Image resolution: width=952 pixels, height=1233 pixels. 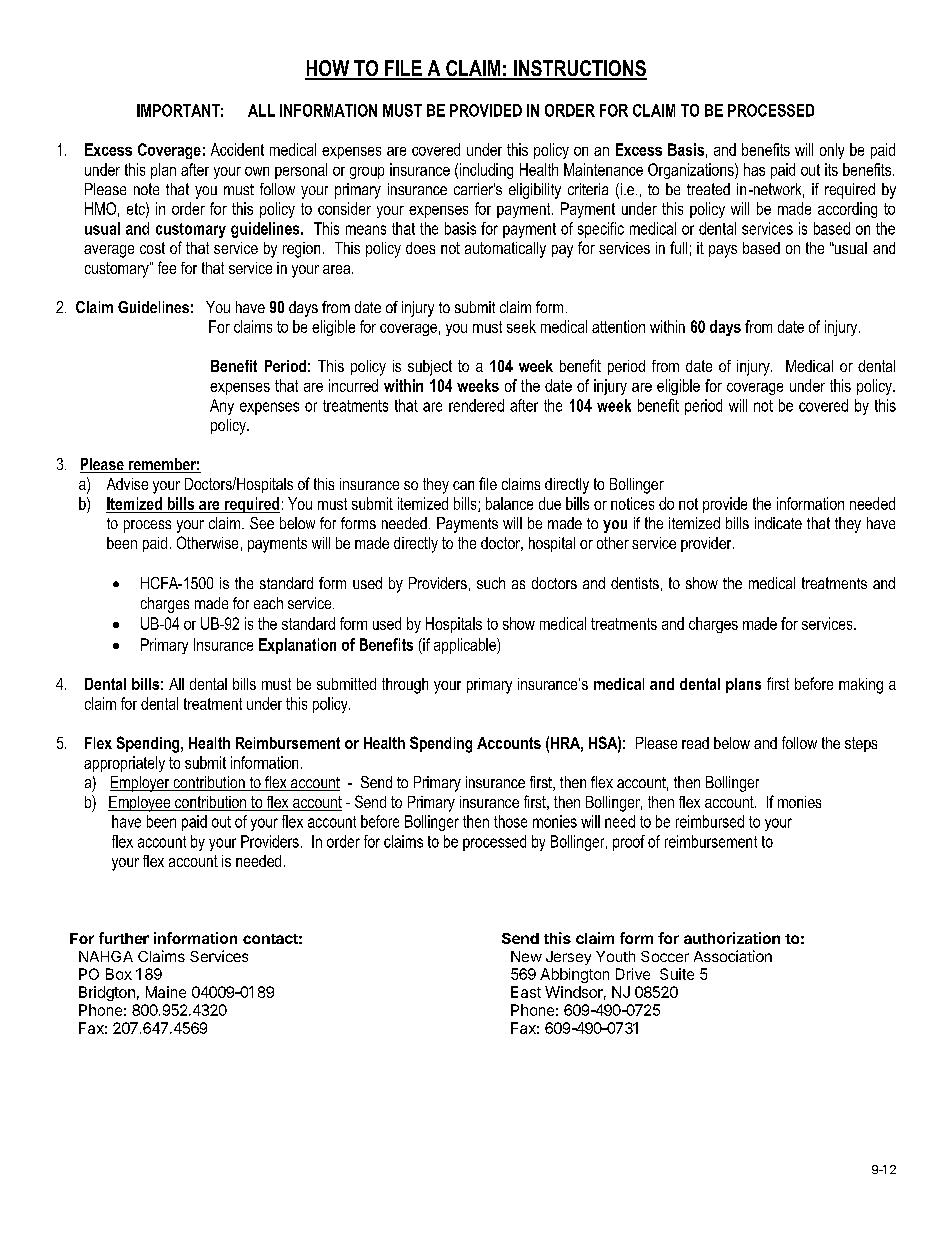 I want to click on Maine, so click(x=166, y=992).
